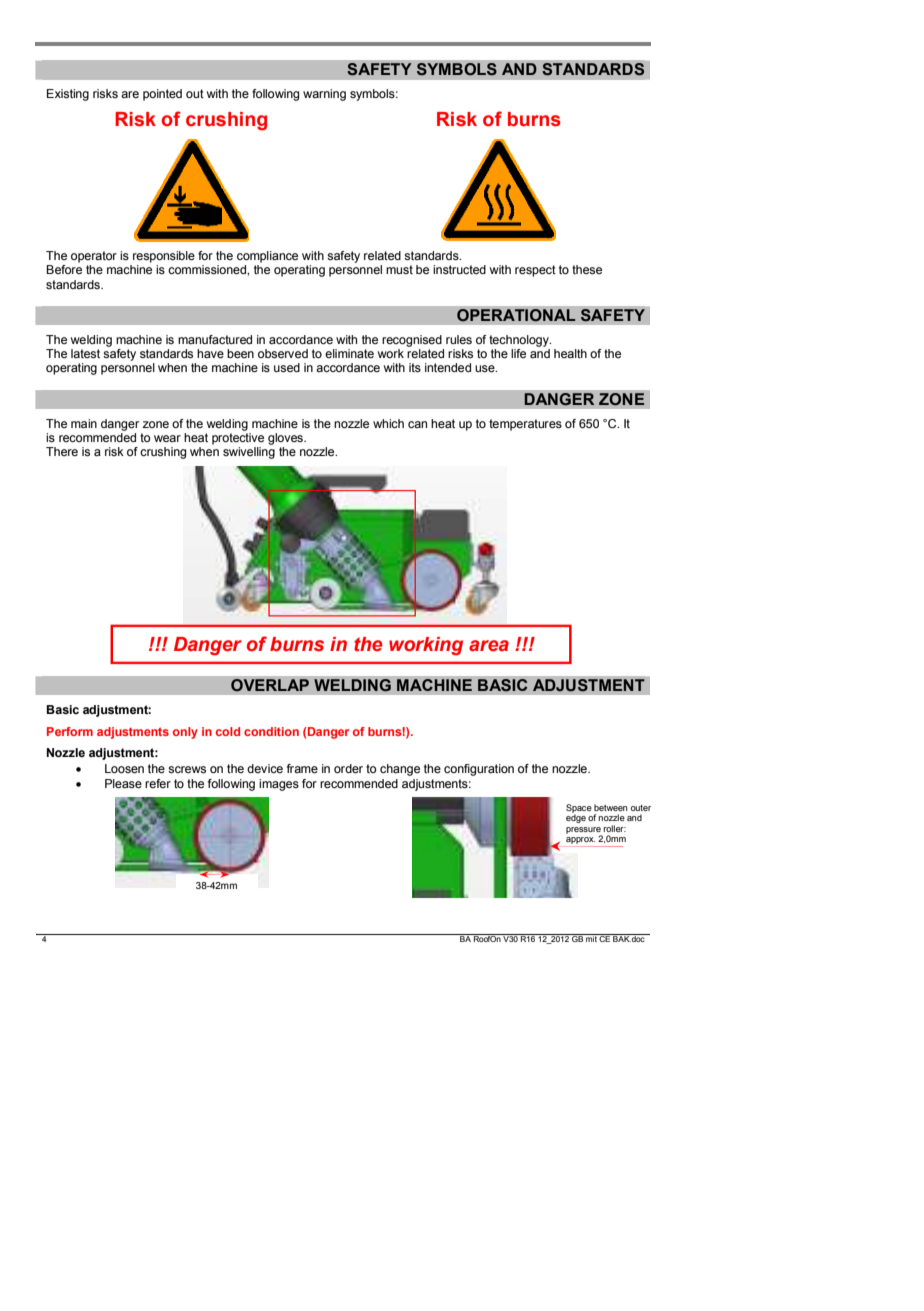 The height and width of the document is (1311, 924). Describe the element at coordinates (388, 423) in the document. I see `which` at that location.
